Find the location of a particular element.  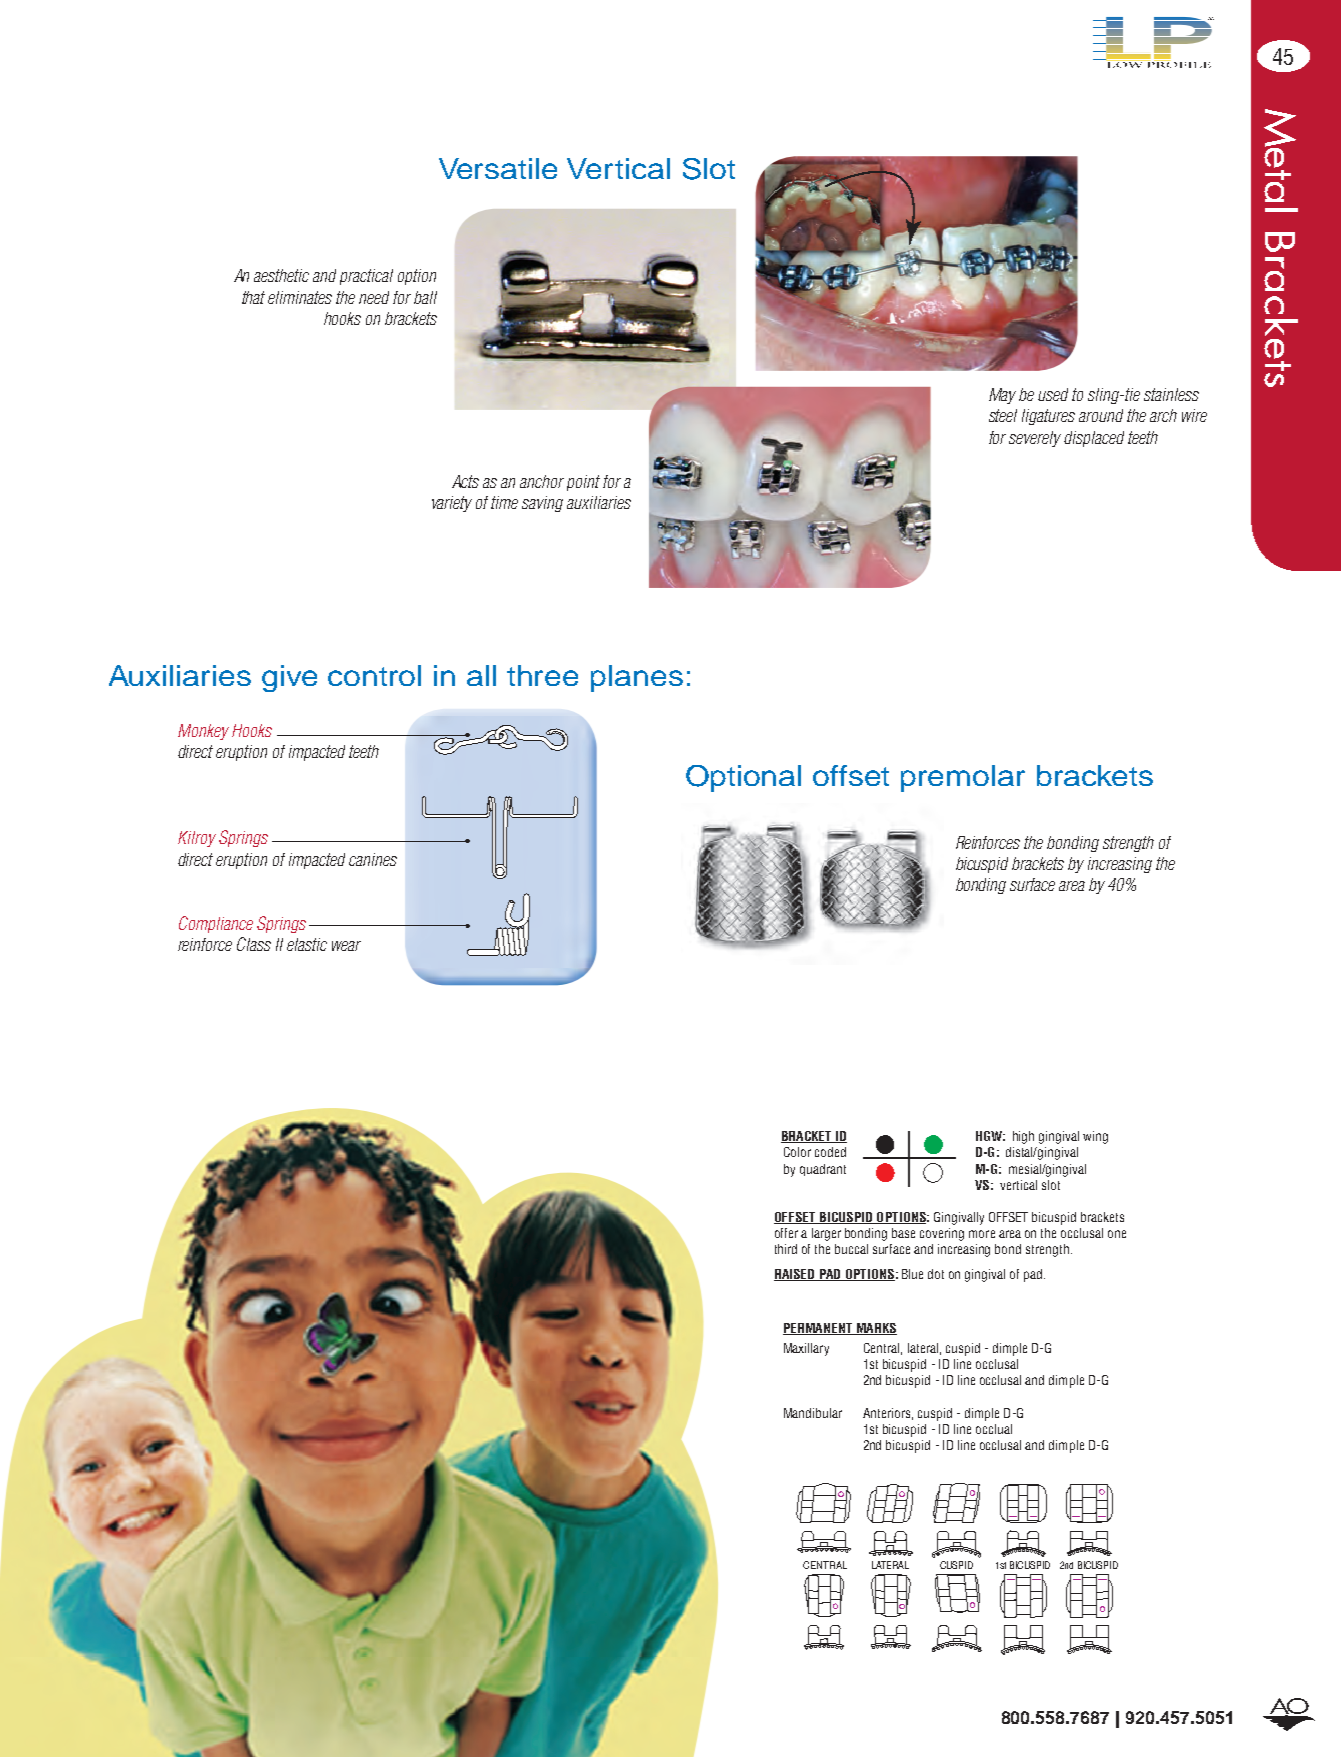

planes is located at coordinates (637, 678).
